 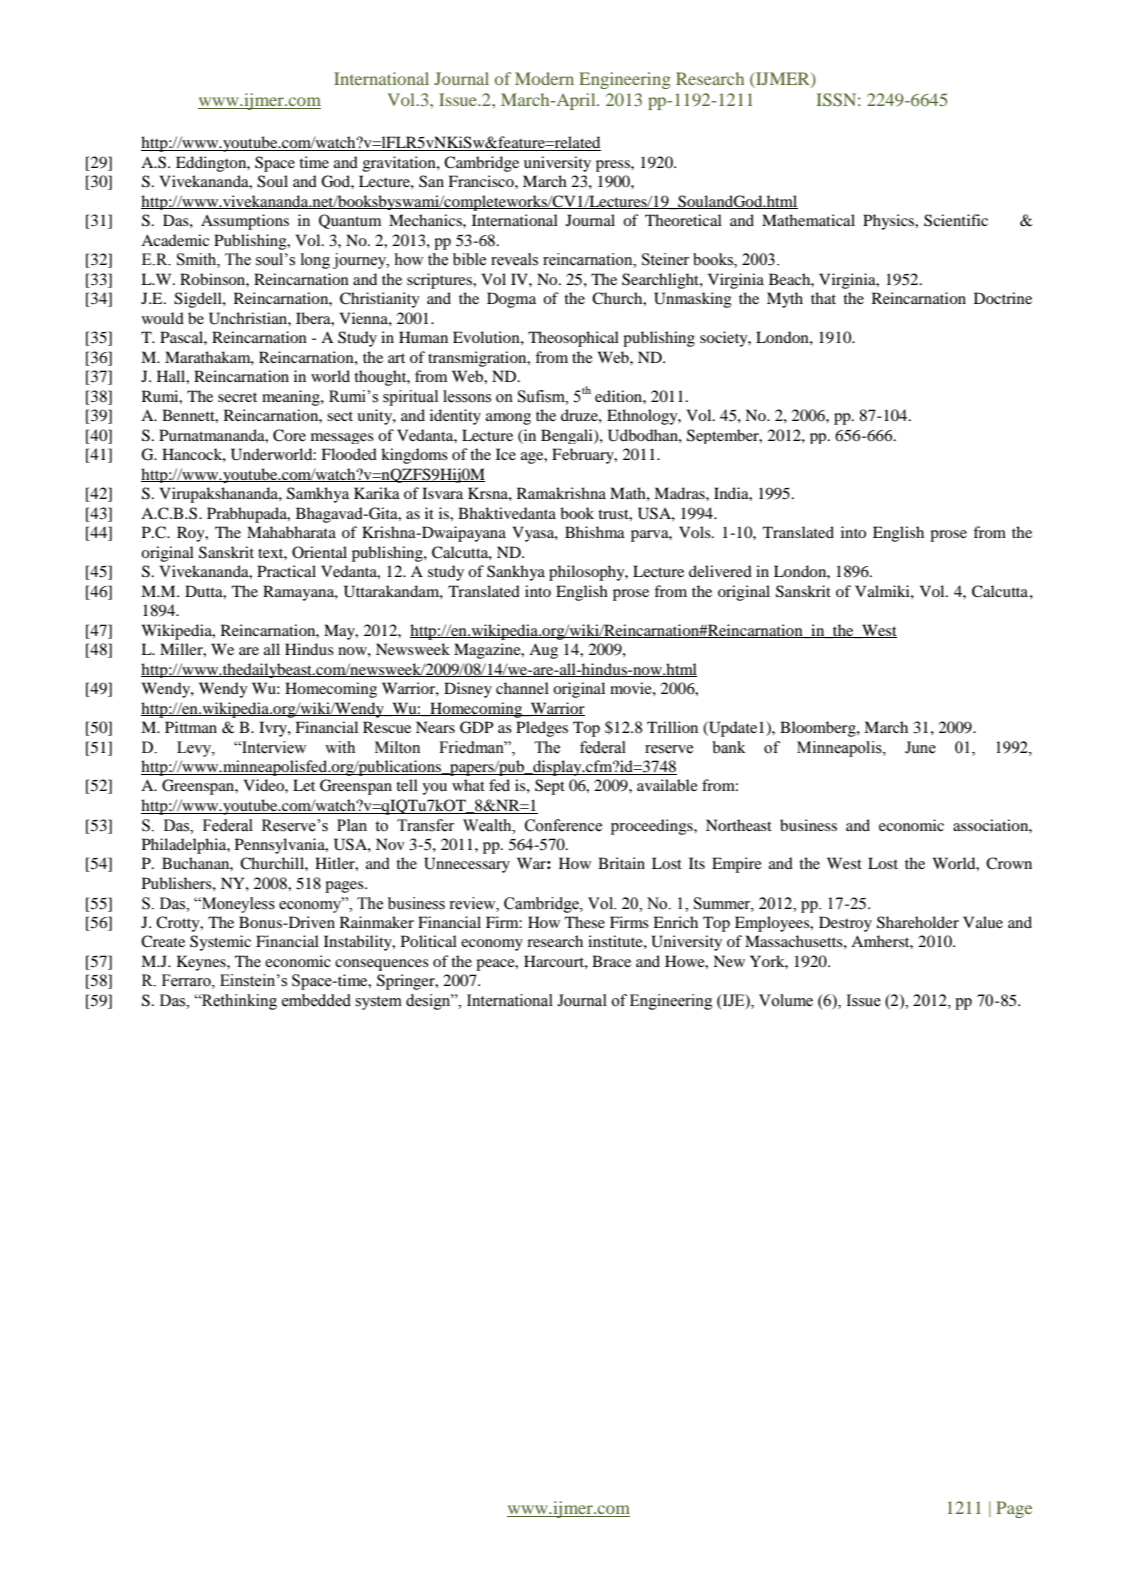 What do you see at coordinates (823, 298) in the screenshot?
I see `that` at bounding box center [823, 298].
